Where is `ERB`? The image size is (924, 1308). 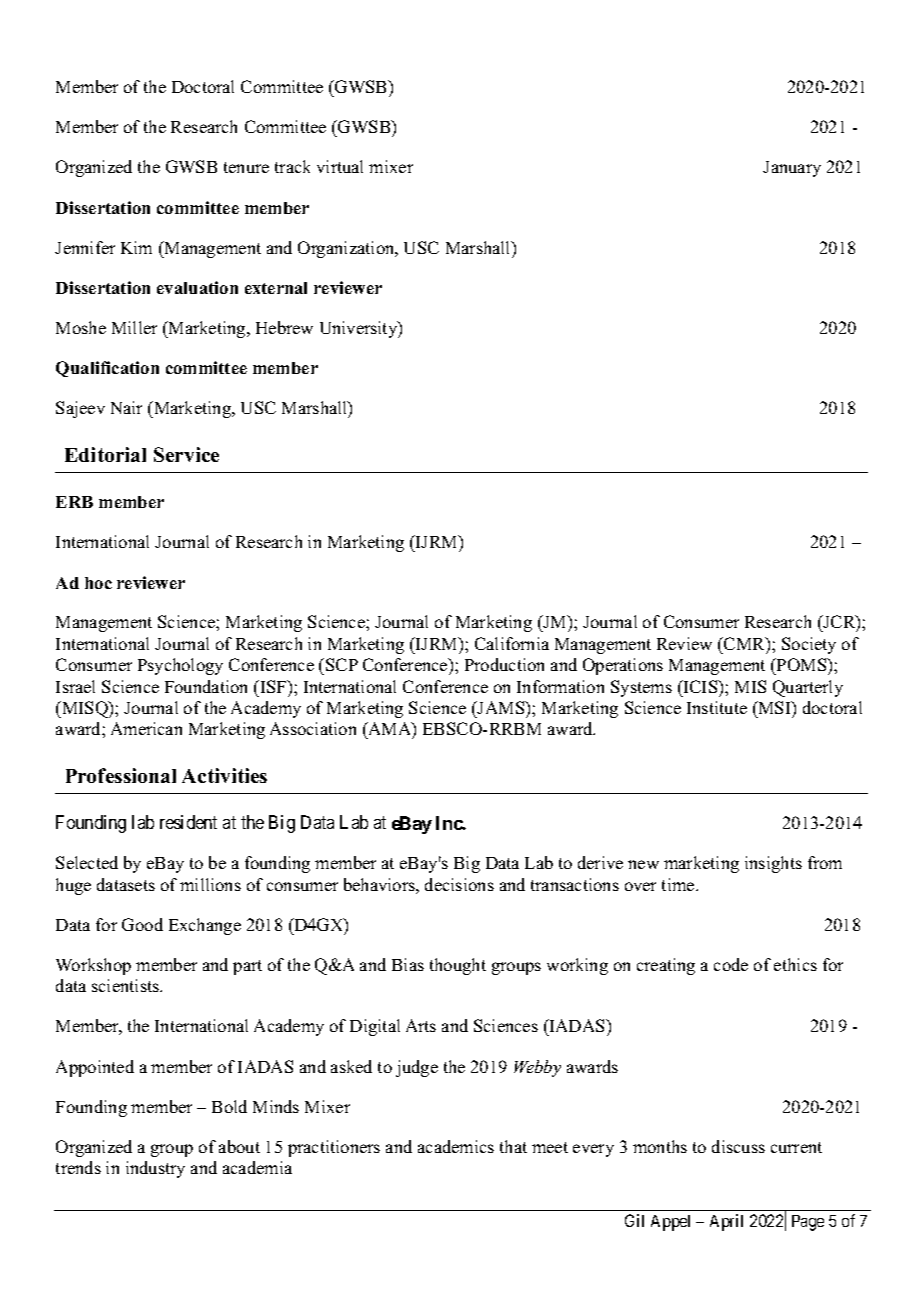
ERB is located at coordinates (74, 502).
